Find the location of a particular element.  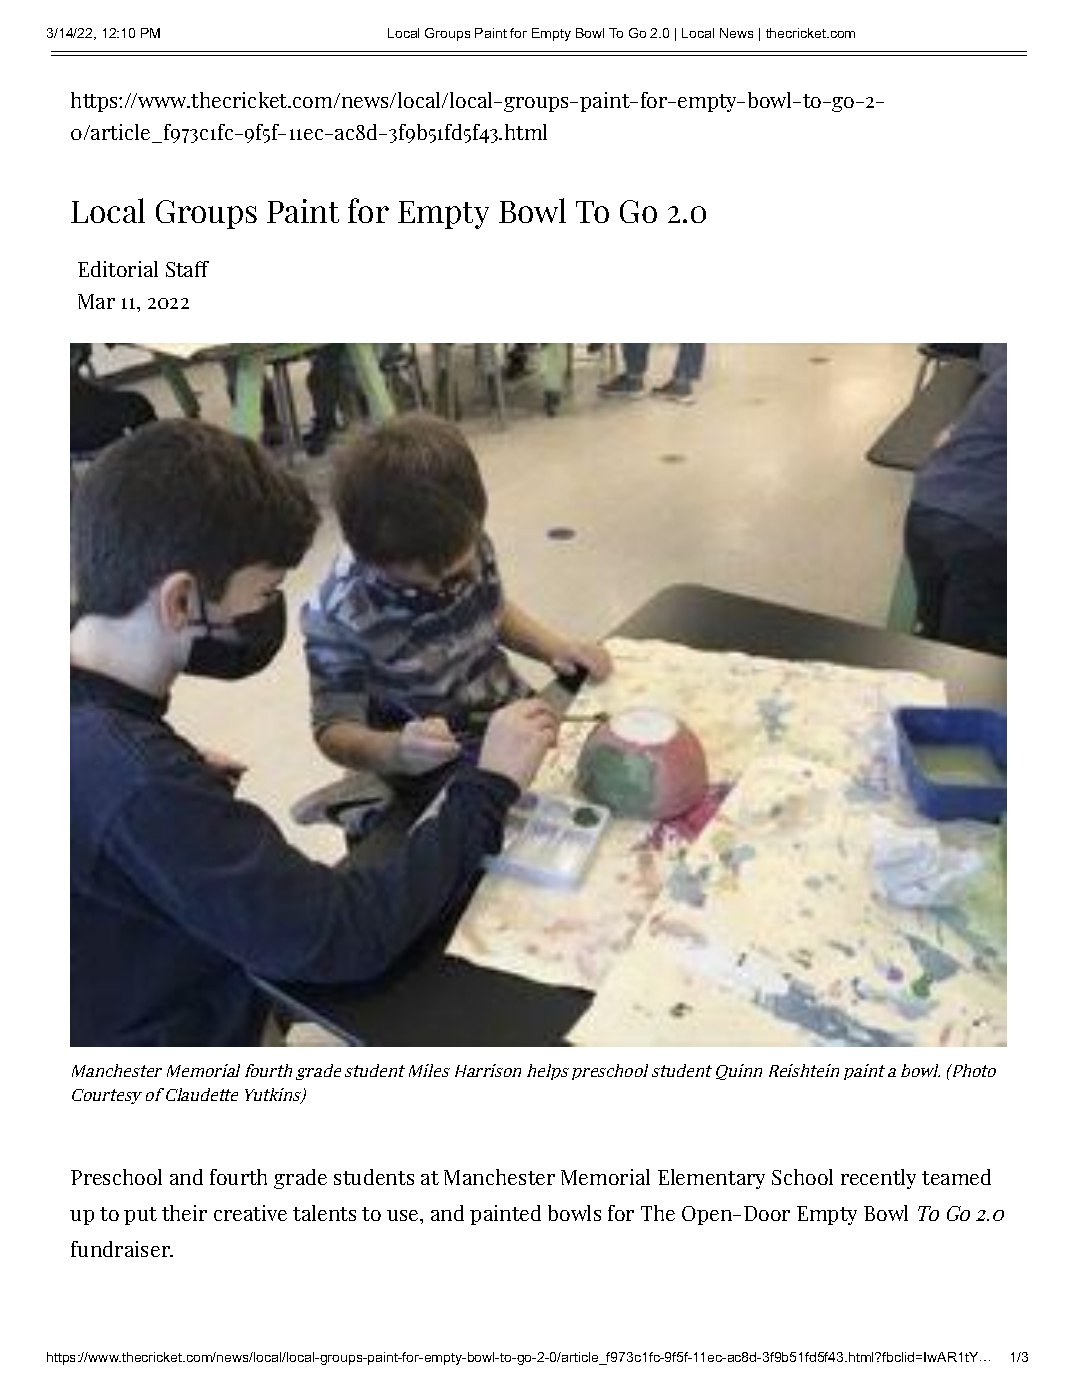

Mar is located at coordinates (96, 301).
